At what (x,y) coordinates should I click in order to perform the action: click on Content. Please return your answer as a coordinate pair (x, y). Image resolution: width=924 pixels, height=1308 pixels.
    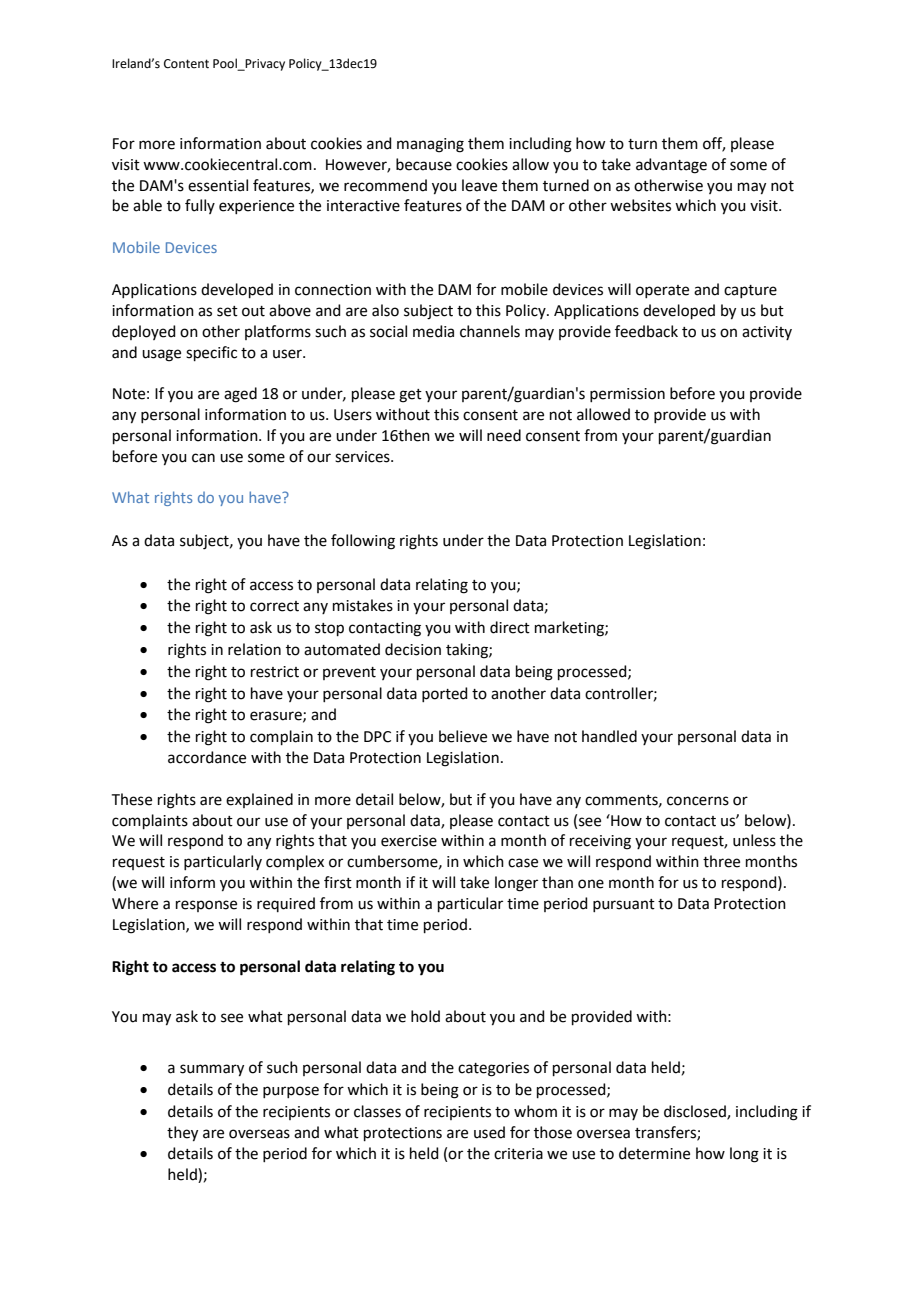
    Looking at the image, I should click on (186, 64).
